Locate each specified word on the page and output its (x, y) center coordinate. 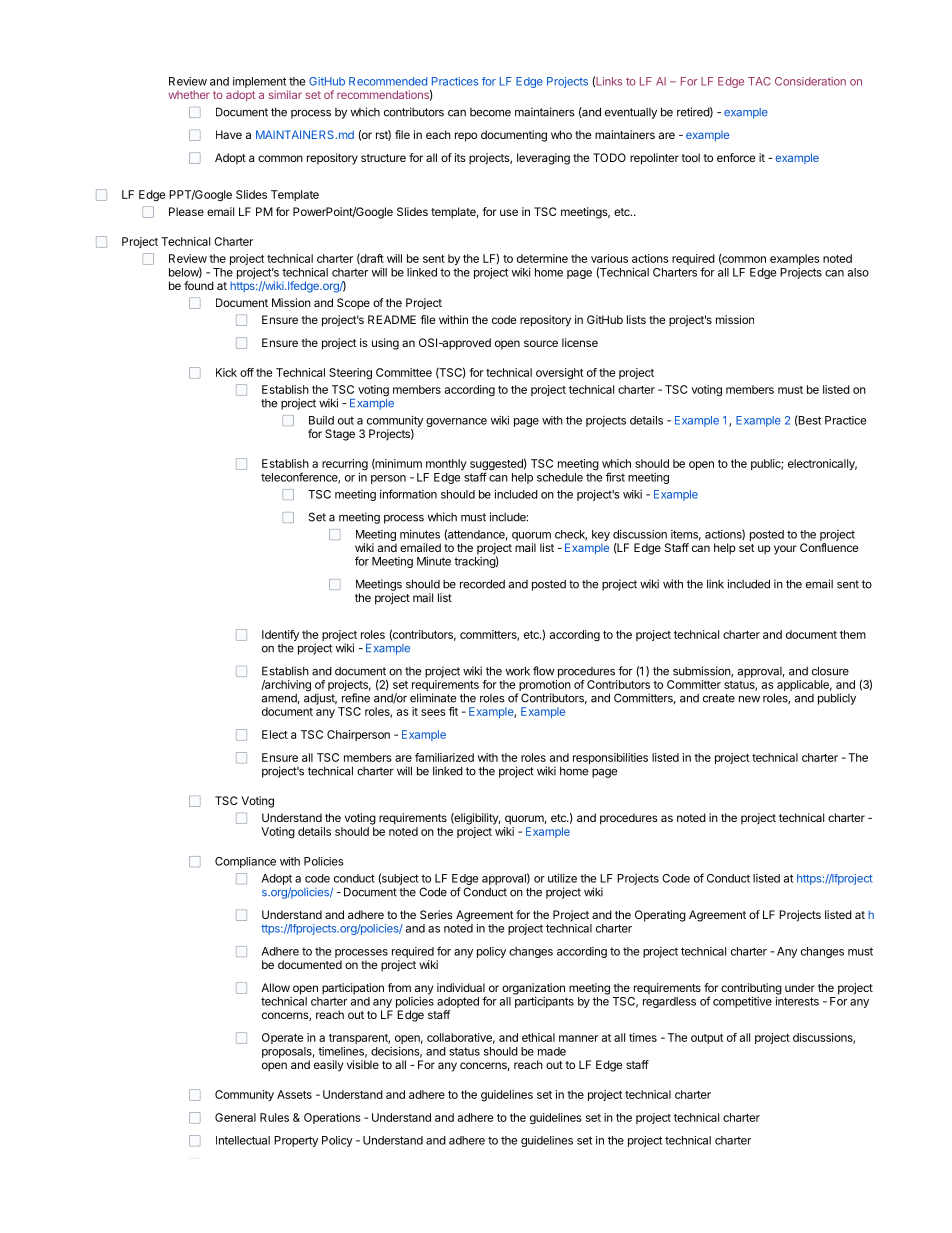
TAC (759, 81)
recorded (482, 584)
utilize (562, 878)
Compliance (245, 862)
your (785, 550)
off (247, 372)
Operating (660, 916)
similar (285, 94)
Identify (280, 635)
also (858, 272)
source (541, 343)
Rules (274, 1117)
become (490, 112)
